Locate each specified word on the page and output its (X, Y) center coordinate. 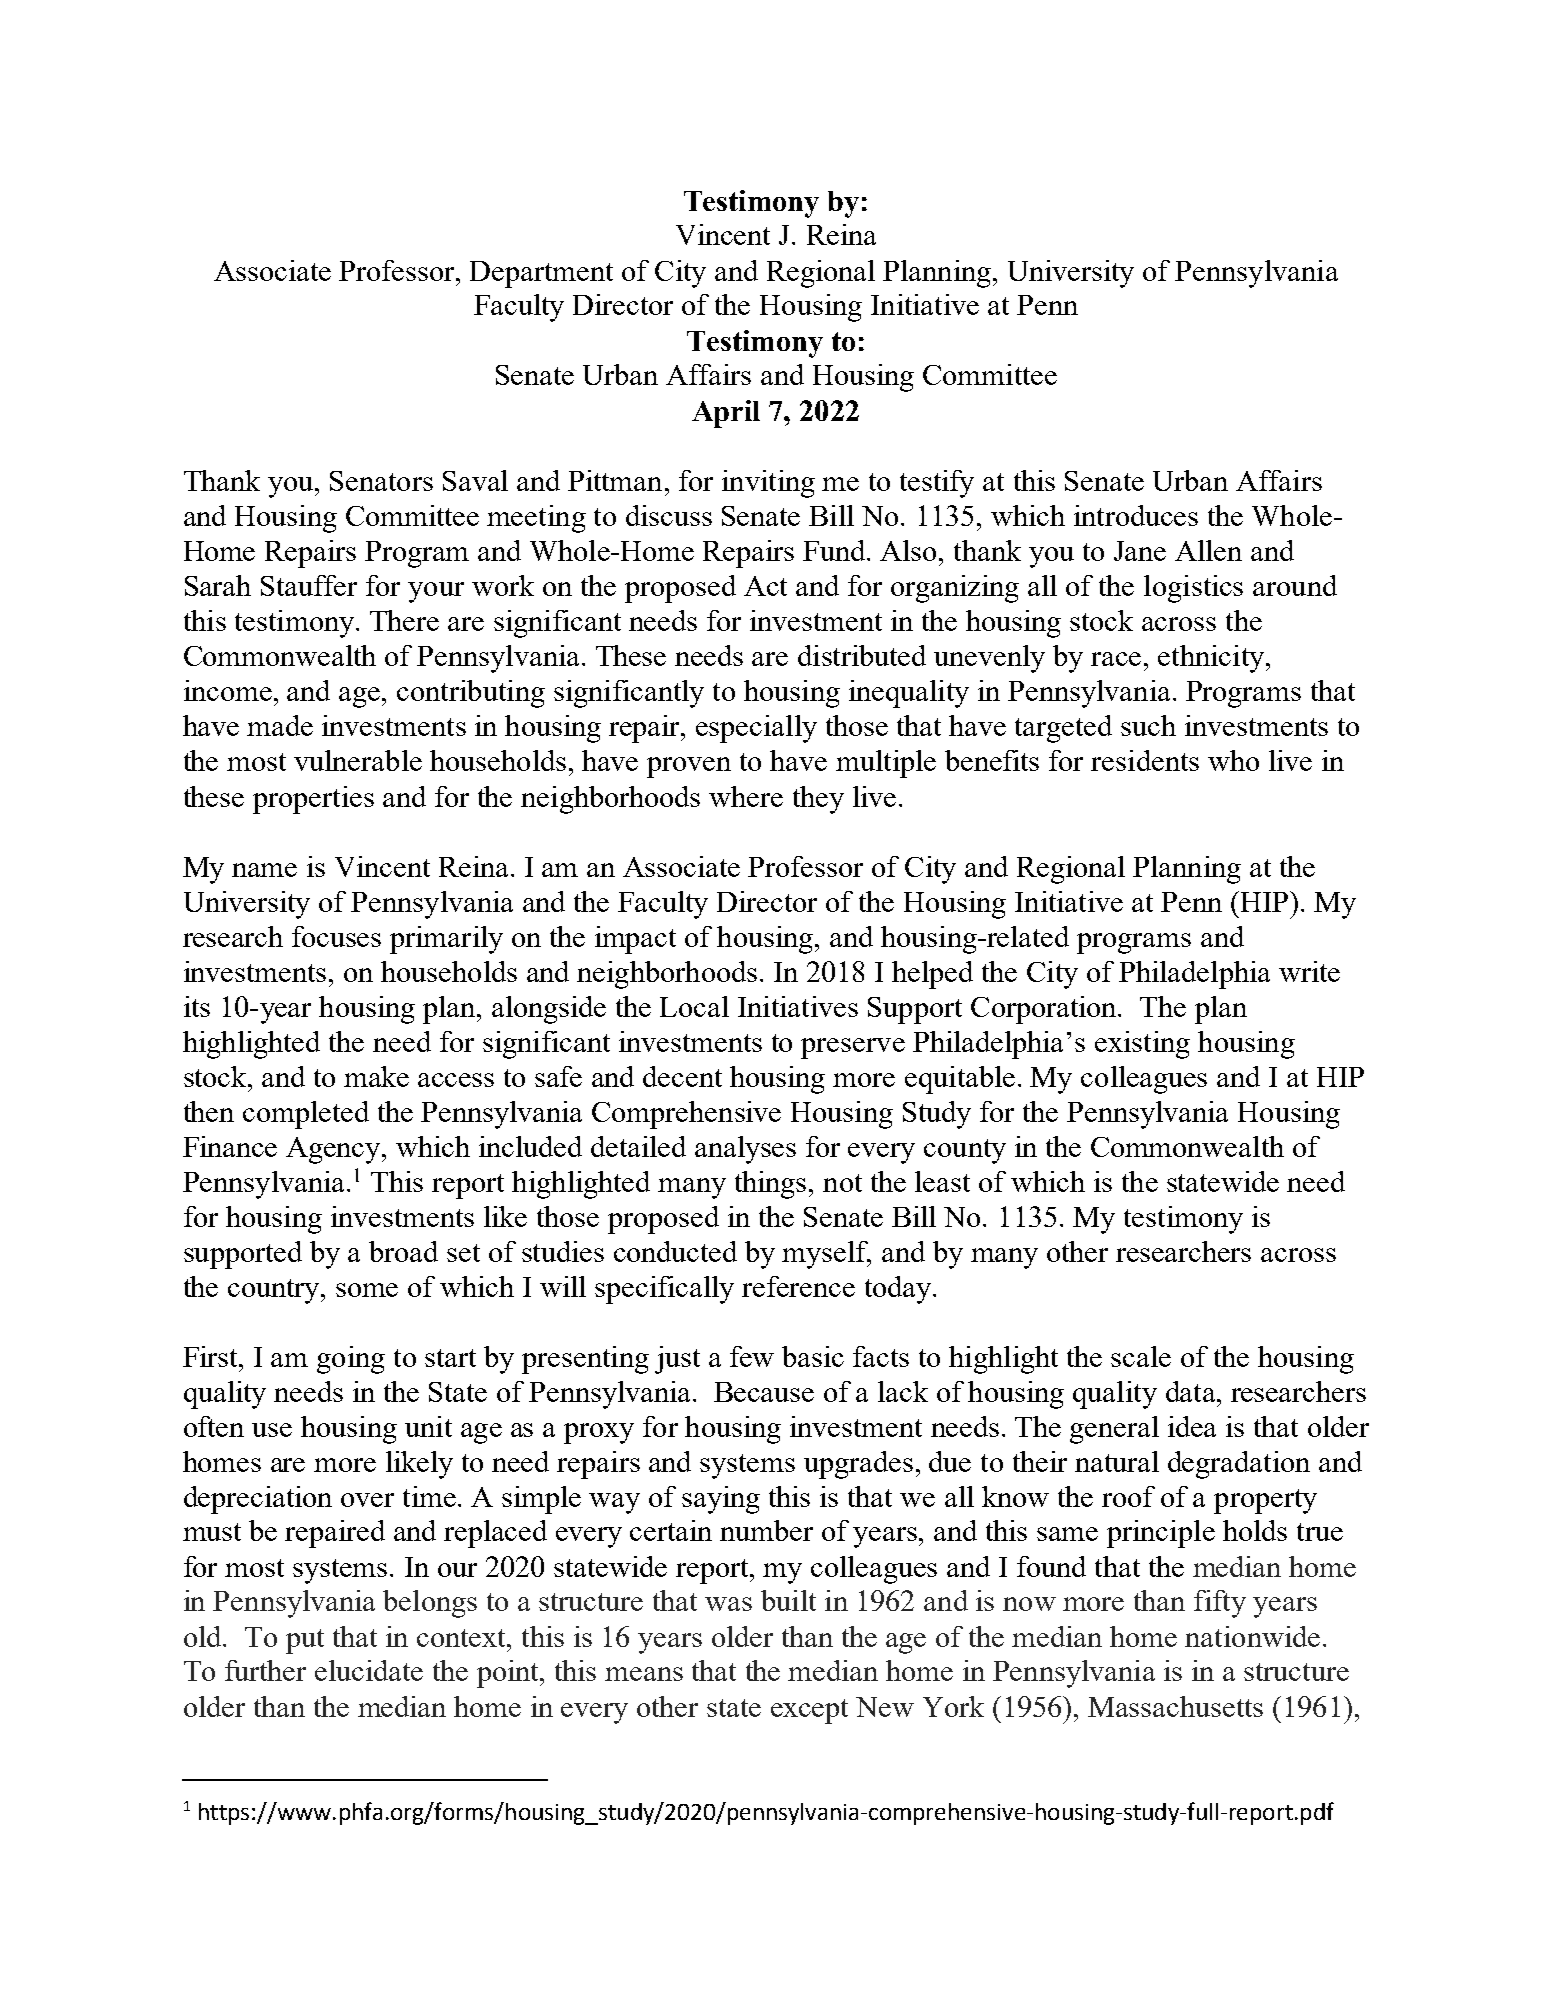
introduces (1136, 515)
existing (1142, 1045)
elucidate (369, 1670)
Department (541, 274)
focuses (336, 936)
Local (694, 1006)
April (726, 414)
